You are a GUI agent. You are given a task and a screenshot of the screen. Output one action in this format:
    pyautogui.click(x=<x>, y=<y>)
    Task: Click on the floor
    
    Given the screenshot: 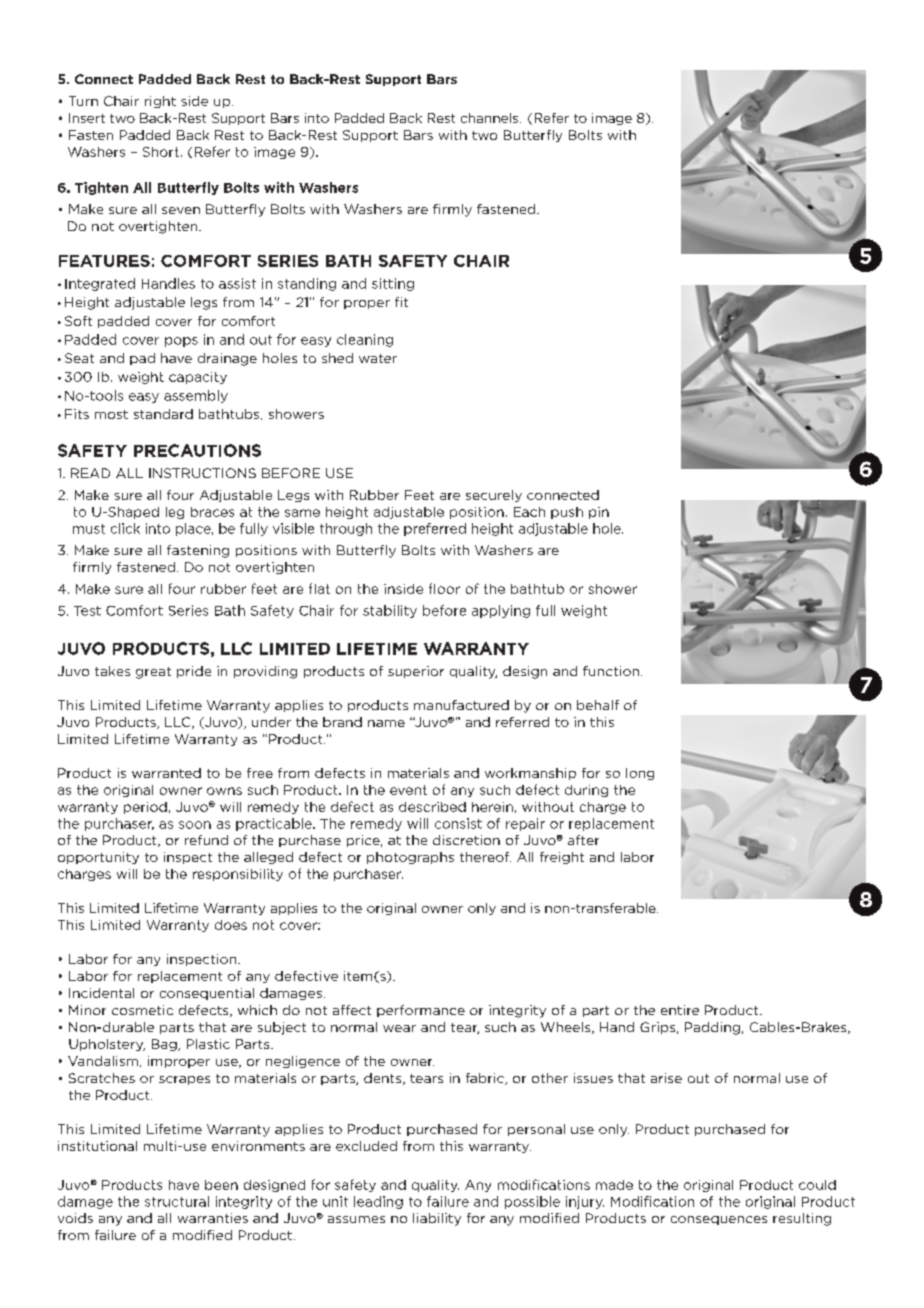 What is the action you would take?
    pyautogui.click(x=444, y=588)
